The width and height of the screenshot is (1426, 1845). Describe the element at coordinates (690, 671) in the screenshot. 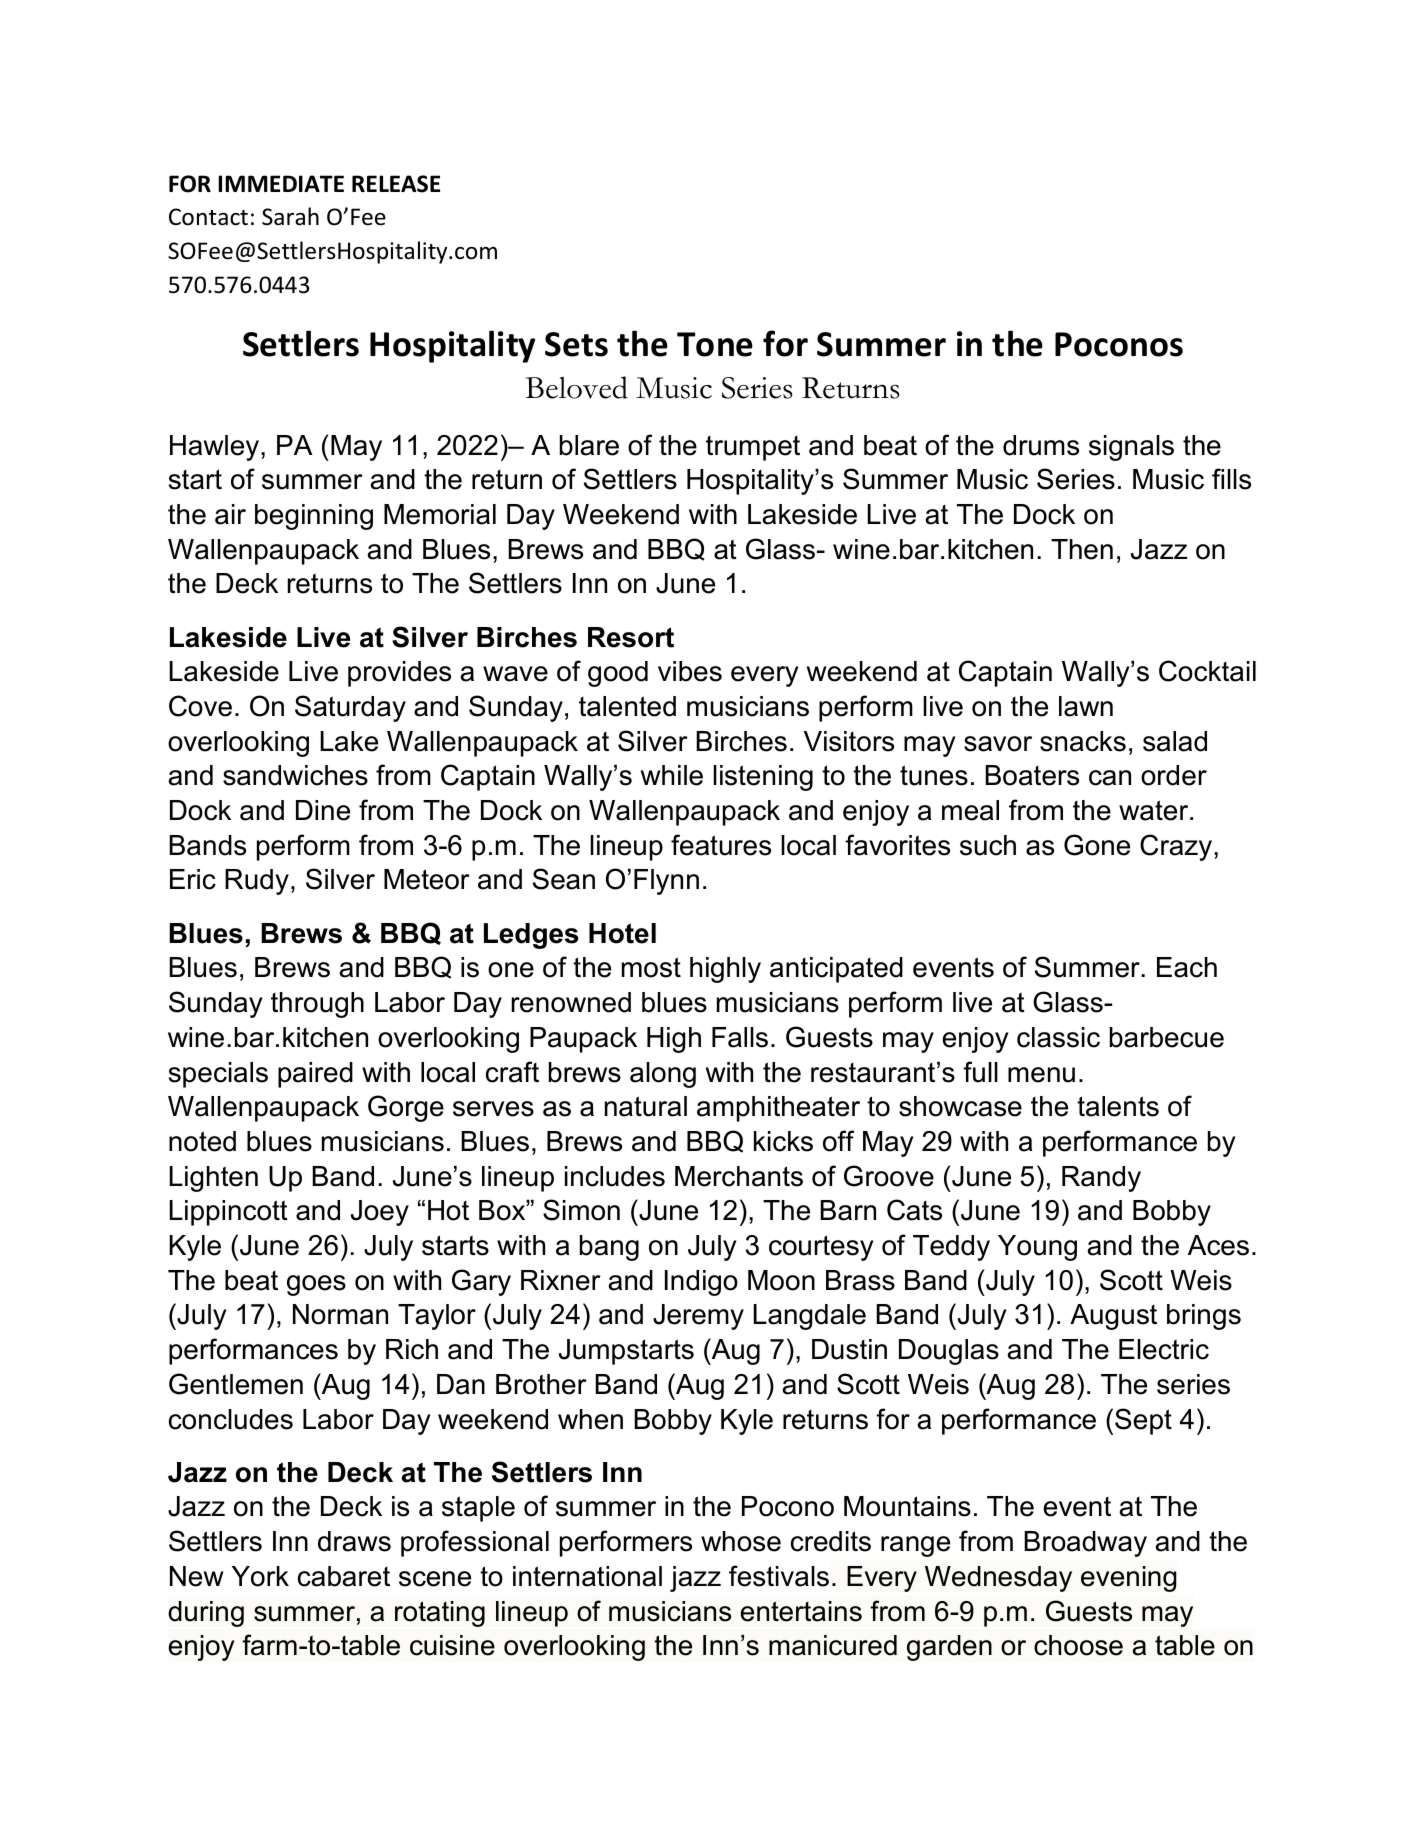

I see `vibes` at that location.
